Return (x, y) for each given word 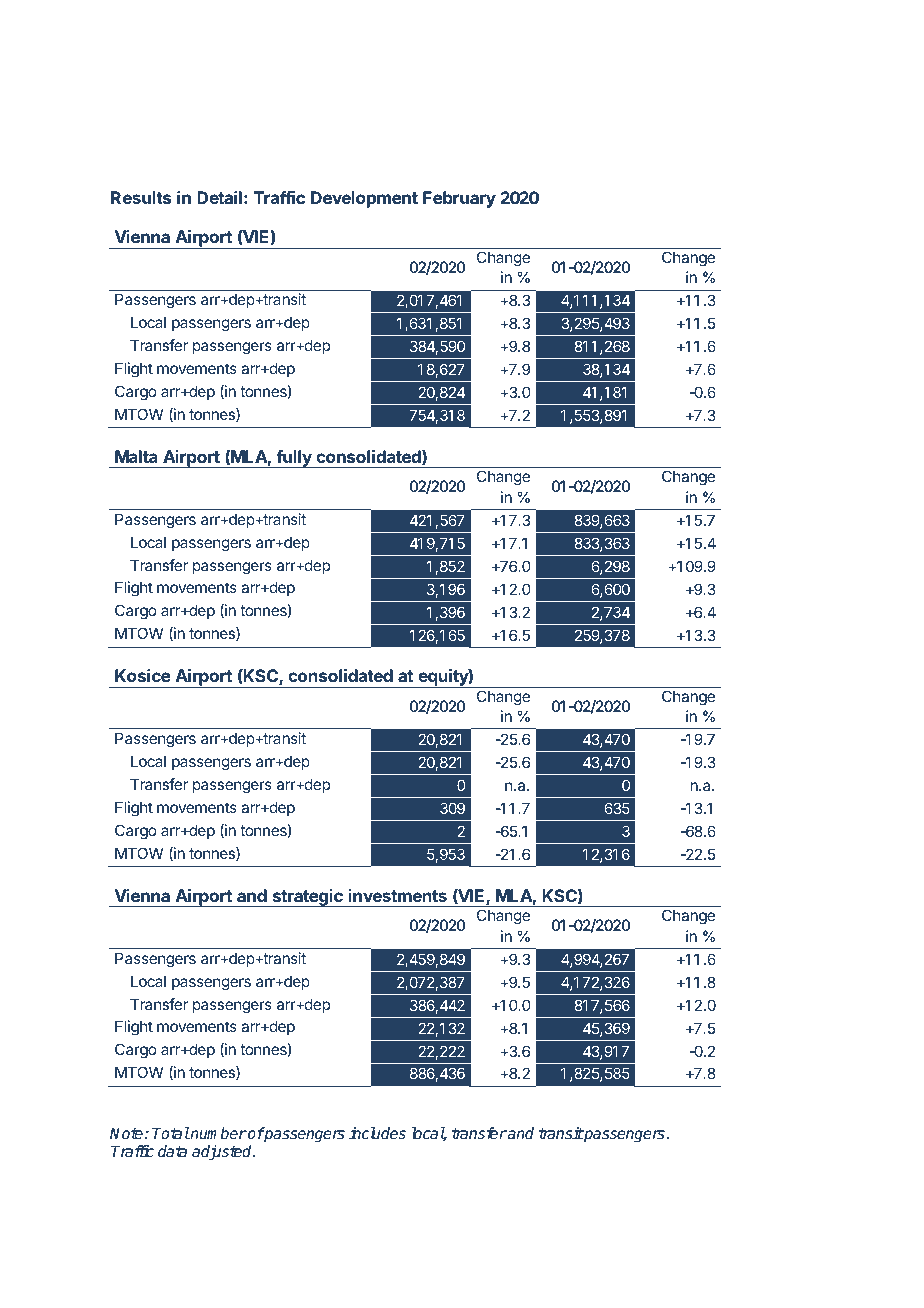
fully (294, 459)
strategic (307, 898)
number (218, 1133)
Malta (136, 456)
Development (364, 199)
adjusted (223, 1153)
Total (171, 1133)
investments (398, 895)
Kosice (143, 675)
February (459, 199)
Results (141, 197)
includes (377, 1133)
